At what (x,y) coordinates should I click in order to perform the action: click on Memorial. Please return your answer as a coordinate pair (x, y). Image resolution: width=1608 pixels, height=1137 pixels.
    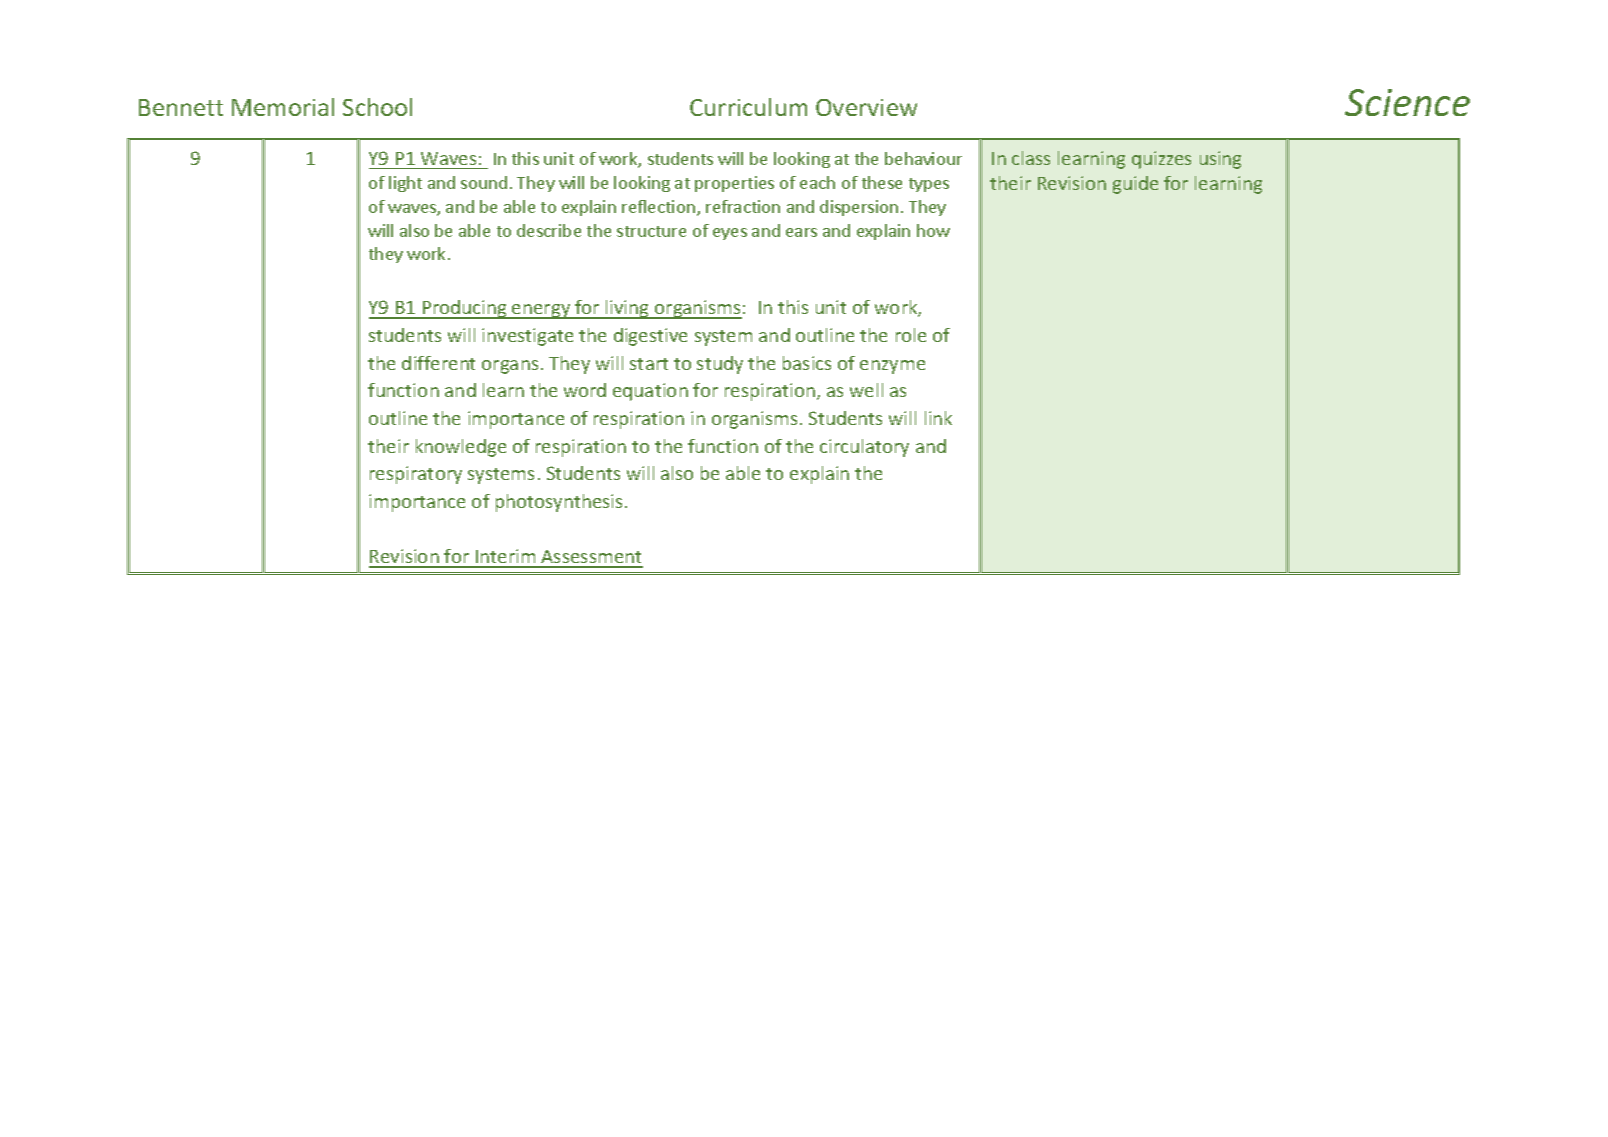
    Looking at the image, I should click on (283, 107).
